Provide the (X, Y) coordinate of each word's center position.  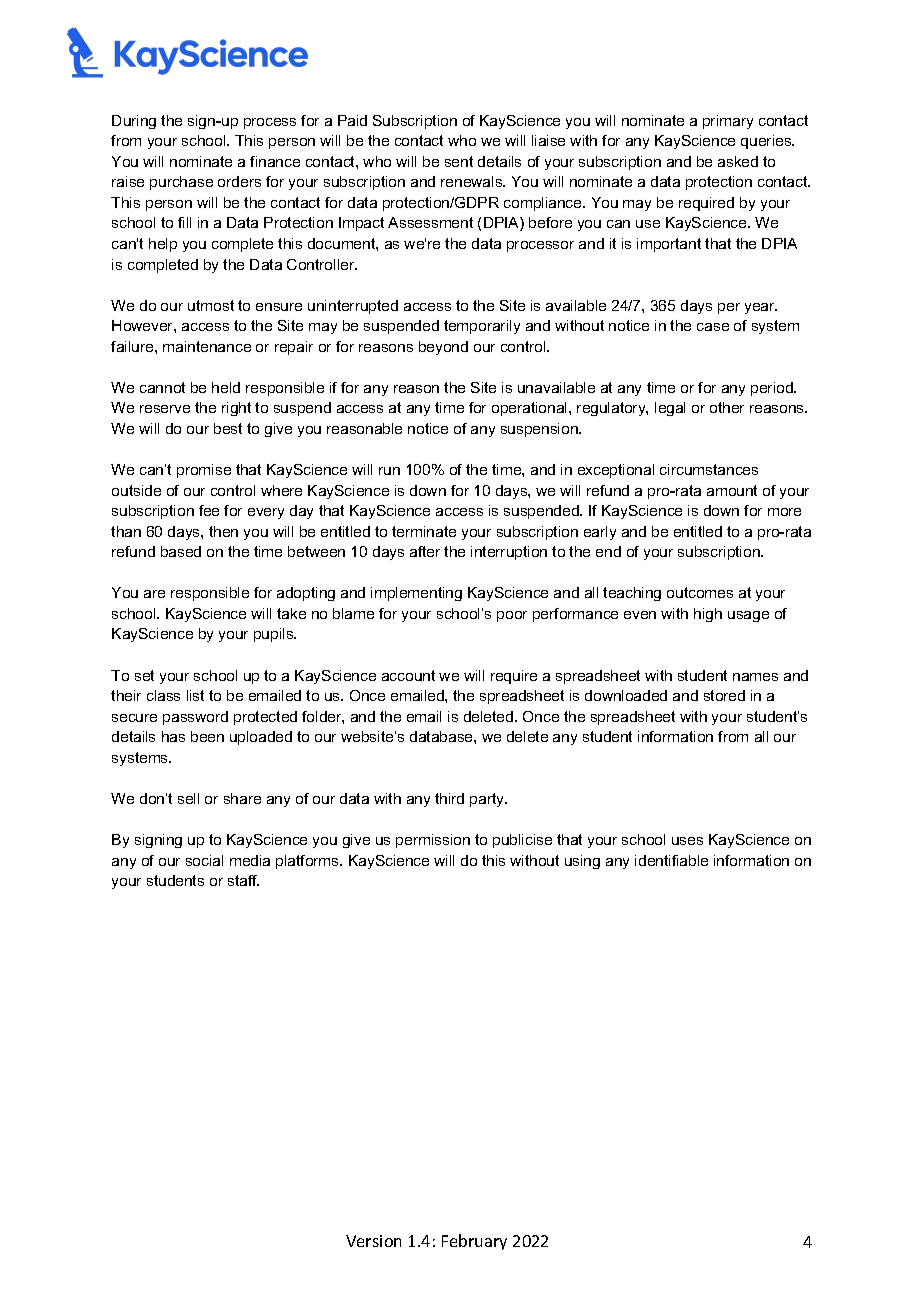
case (713, 327)
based (181, 551)
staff (243, 880)
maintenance (207, 346)
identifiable (671, 860)
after (425, 551)
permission (433, 841)
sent (459, 161)
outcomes (700, 592)
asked (738, 161)
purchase (181, 183)
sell (188, 798)
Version (373, 1241)
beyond (443, 348)
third (449, 798)
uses (687, 841)
